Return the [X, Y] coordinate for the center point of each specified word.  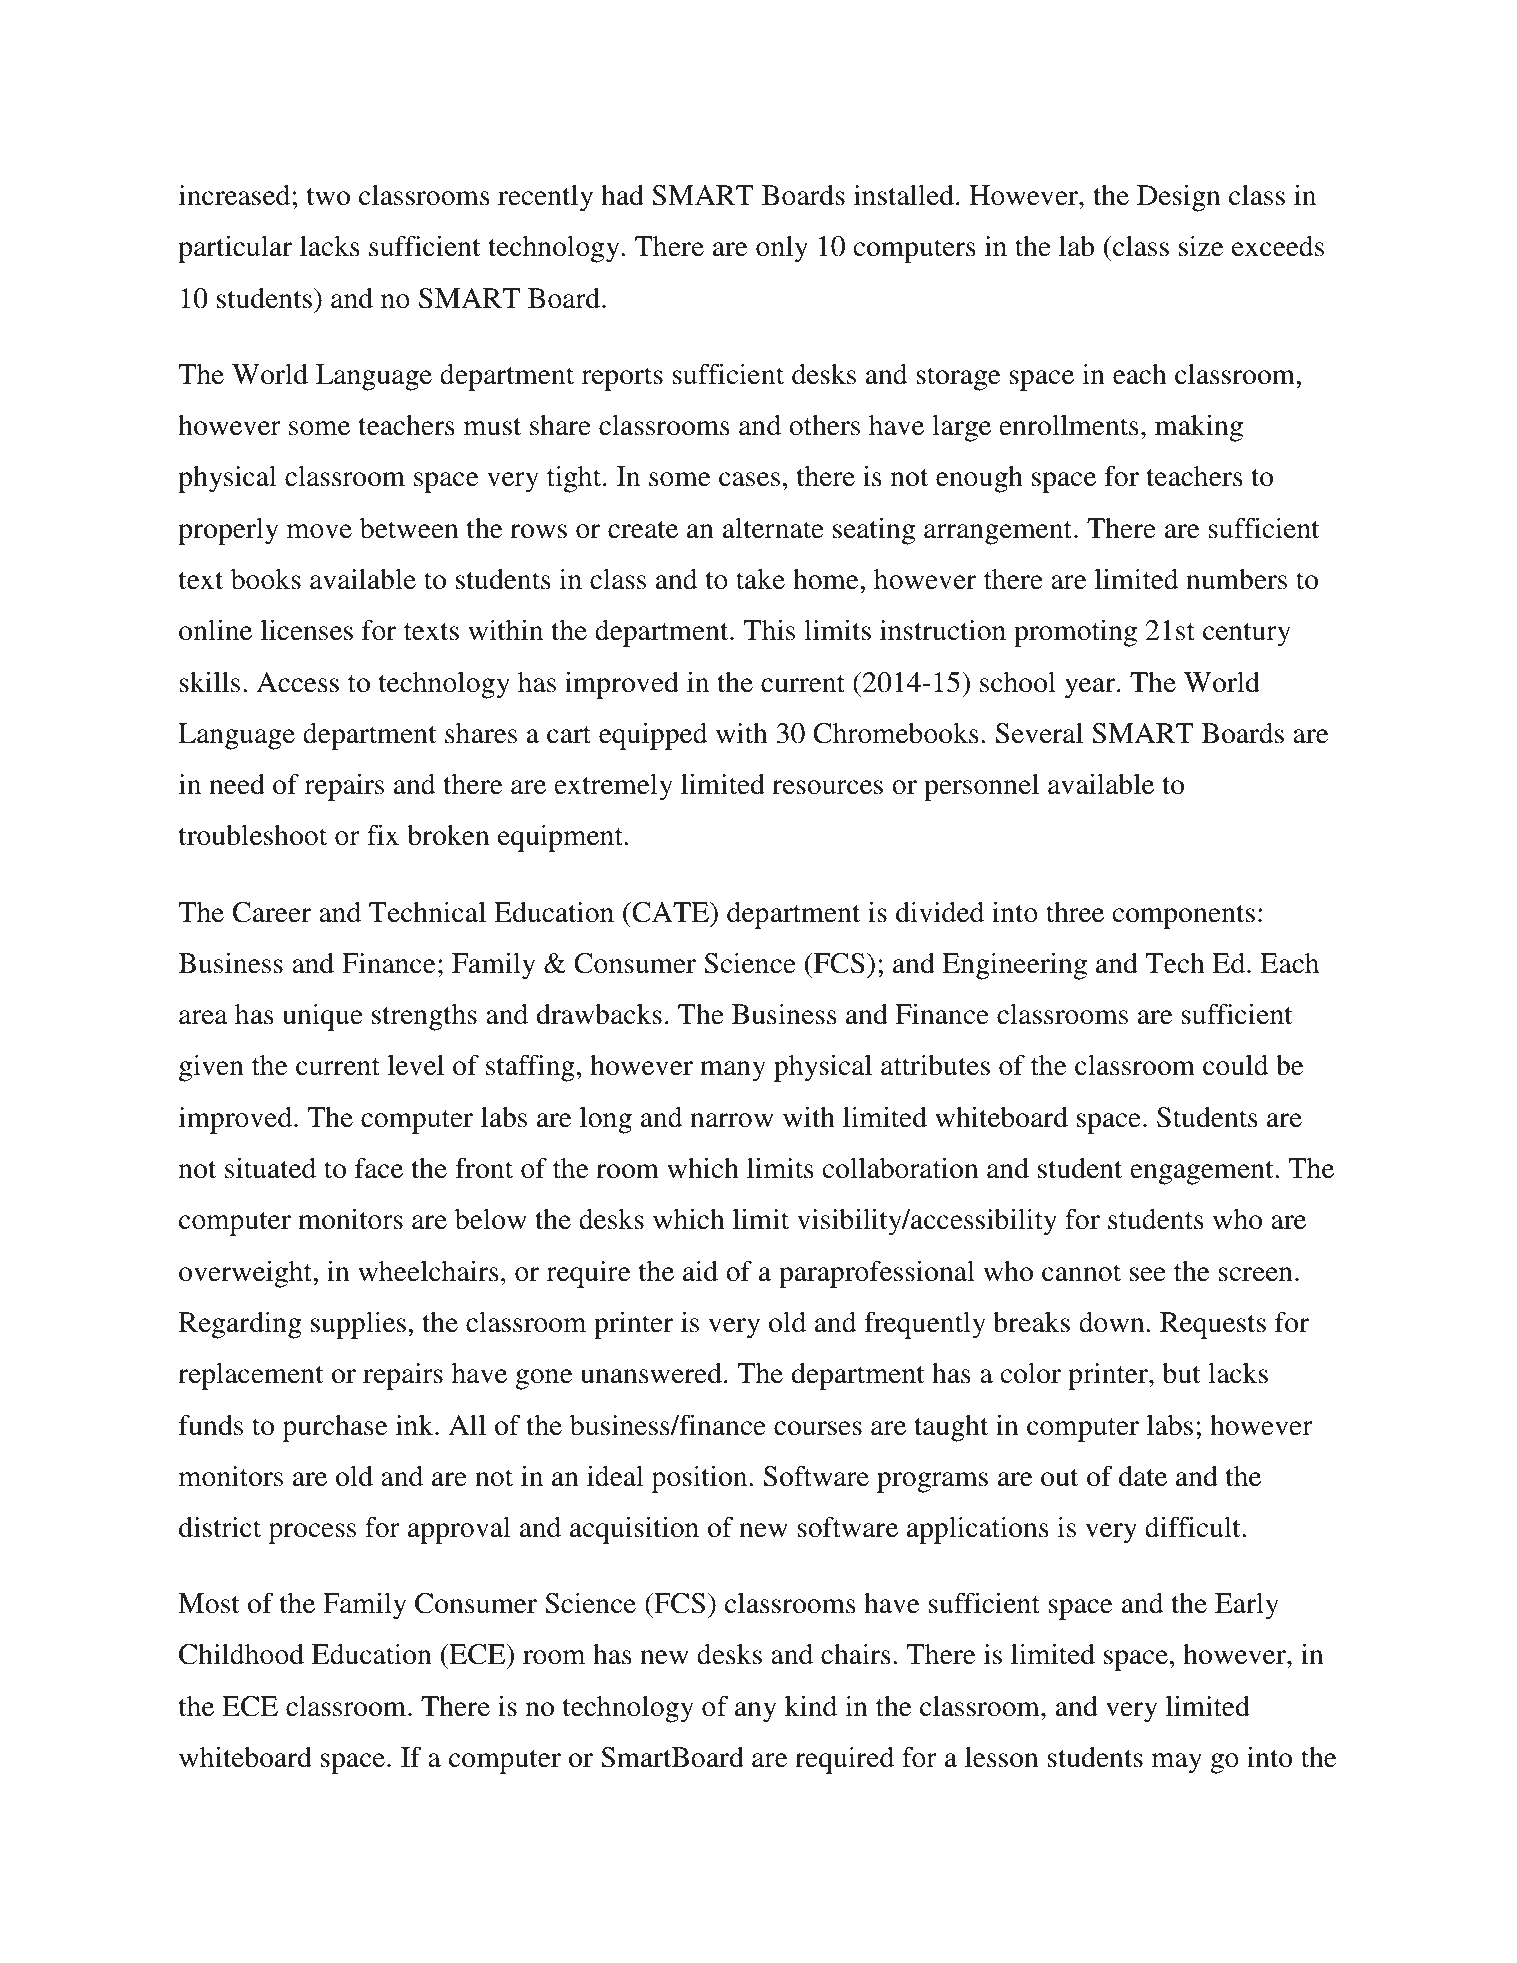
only [782, 249]
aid [700, 1271]
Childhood [241, 1654]
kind [811, 1706]
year [1091, 688]
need [237, 784]
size [1201, 246]
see [1148, 1274]
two [328, 197]
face [379, 1168]
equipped [653, 736]
